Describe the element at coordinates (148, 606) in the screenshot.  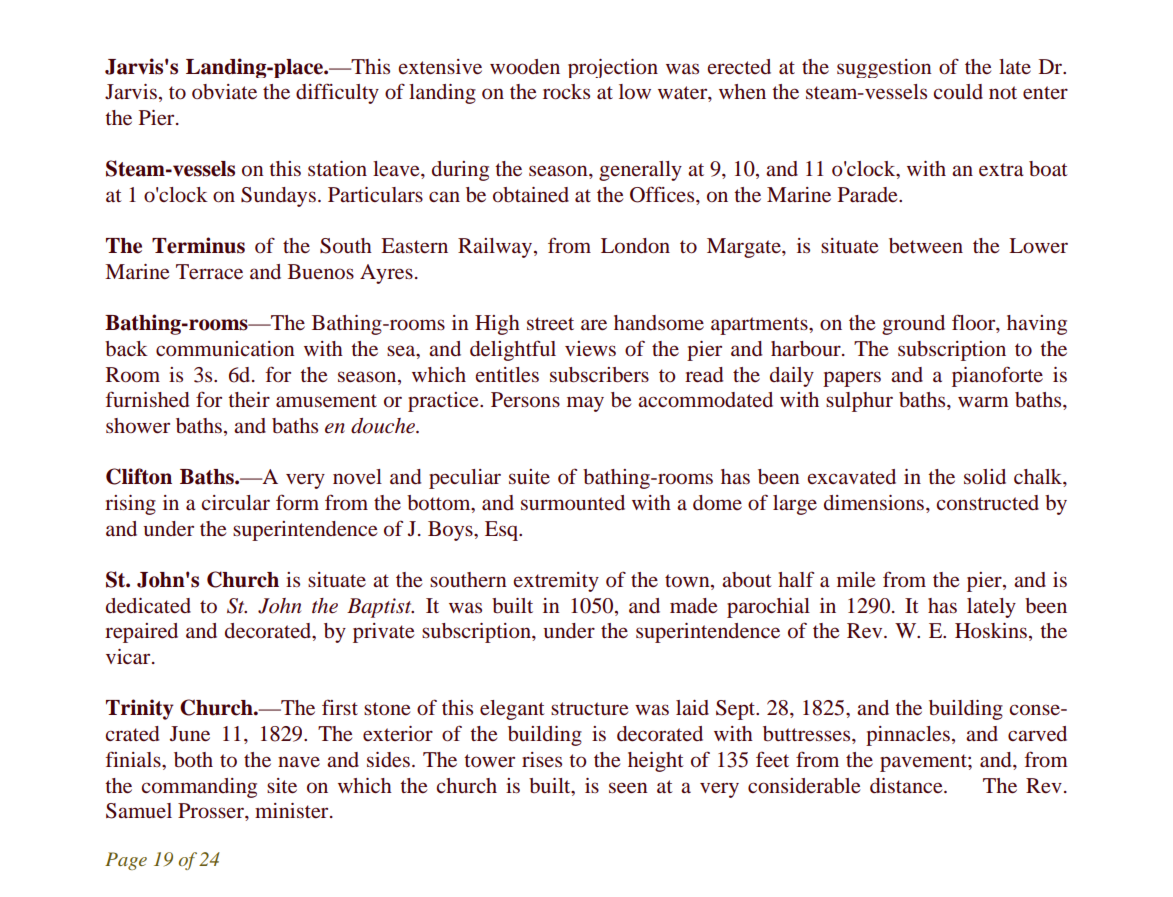
I see `dedicated` at that location.
